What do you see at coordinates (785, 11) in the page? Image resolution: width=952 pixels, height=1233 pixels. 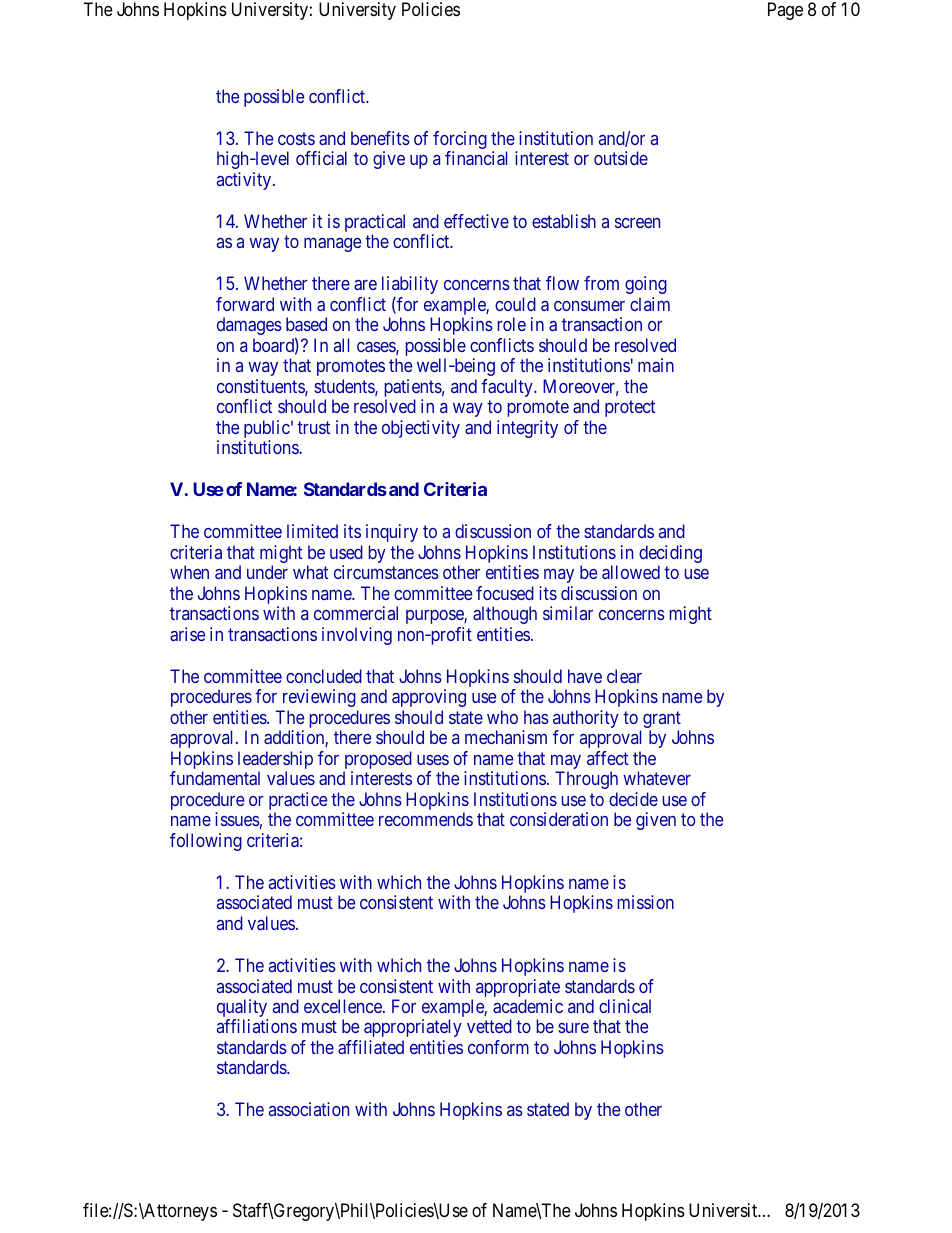 I see `Page` at bounding box center [785, 11].
